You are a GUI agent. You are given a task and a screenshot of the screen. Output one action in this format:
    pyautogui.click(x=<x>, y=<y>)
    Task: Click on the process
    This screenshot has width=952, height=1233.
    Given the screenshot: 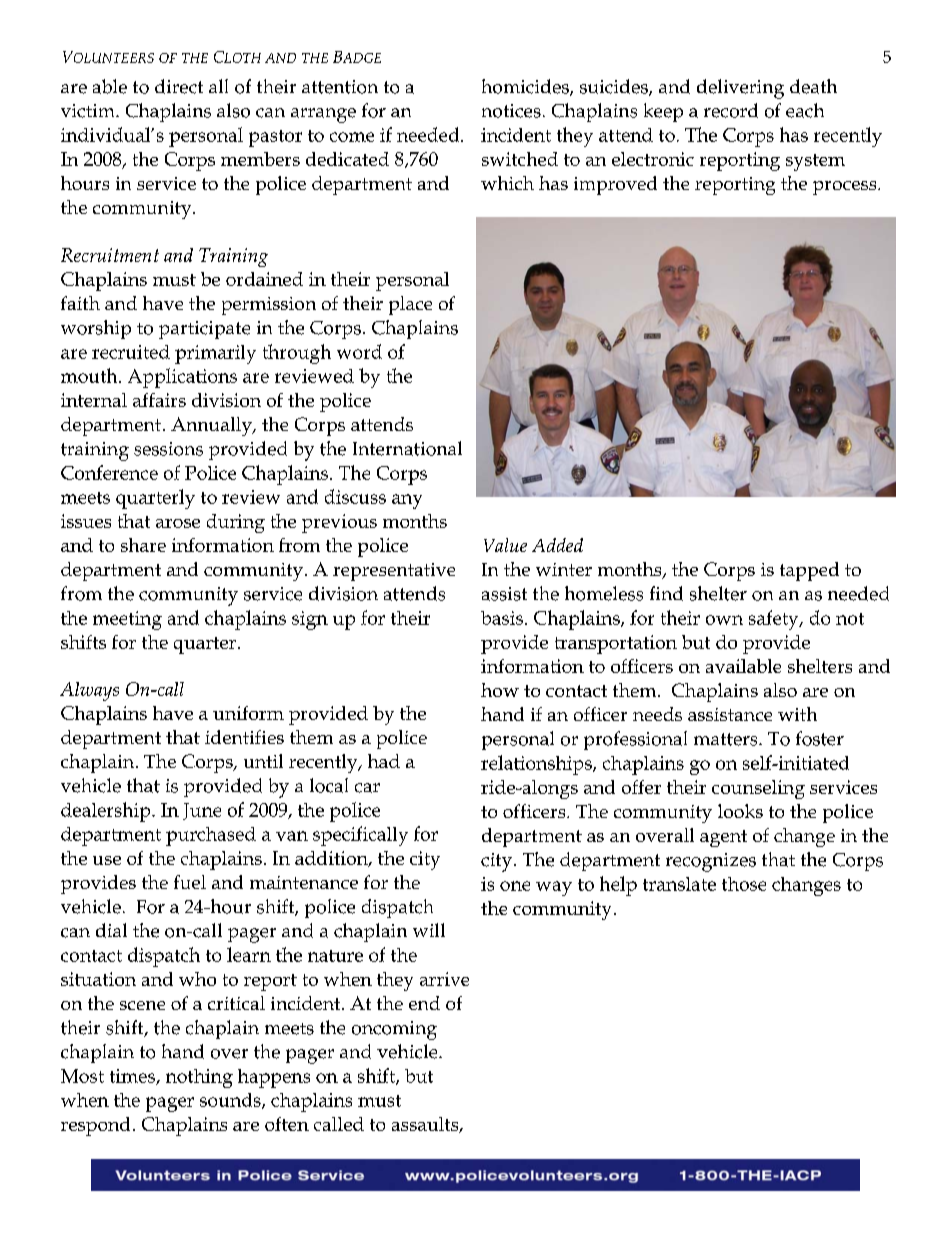 What is the action you would take?
    pyautogui.click(x=846, y=188)
